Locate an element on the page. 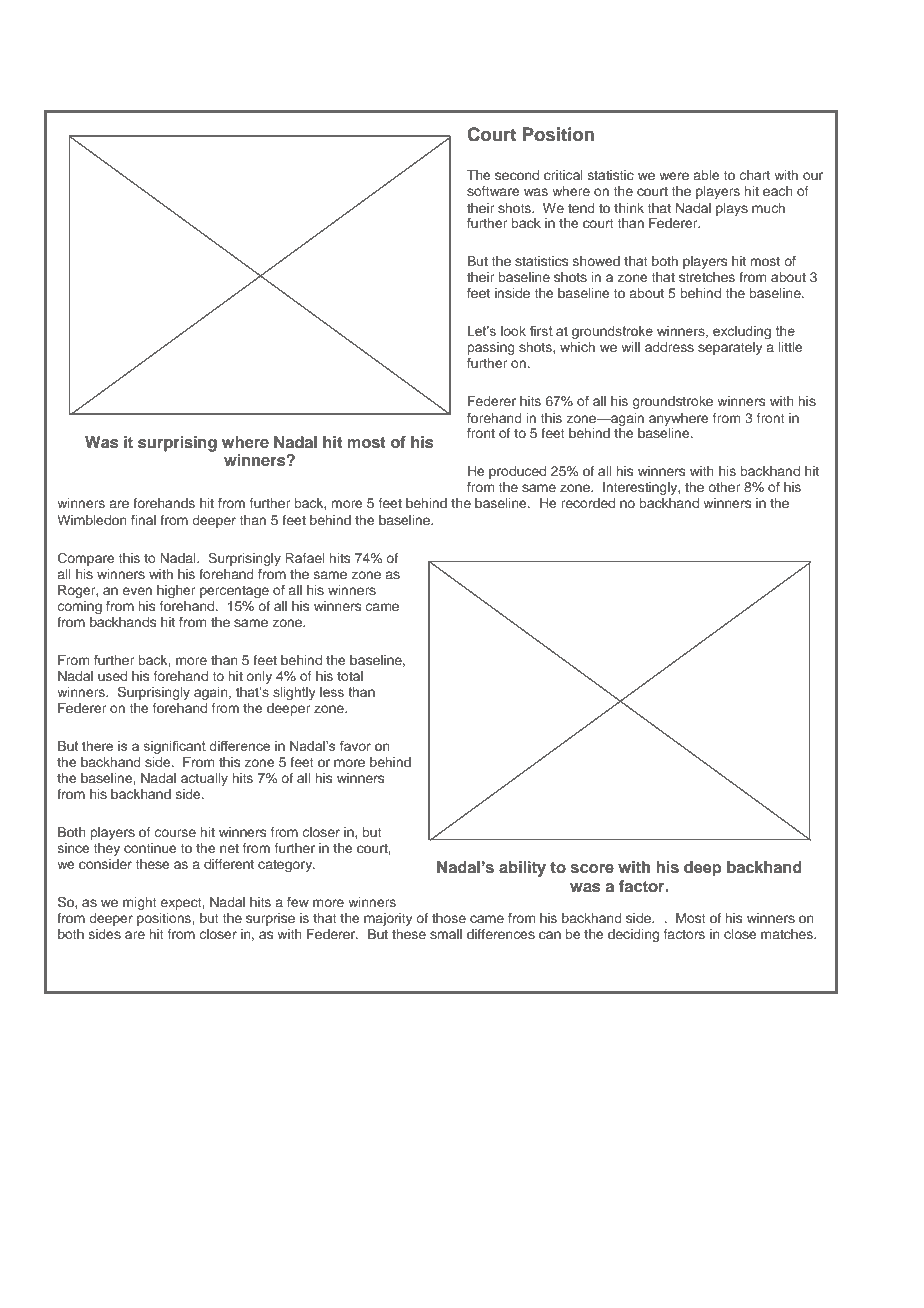 The image size is (924, 1308). might is located at coordinates (140, 903).
